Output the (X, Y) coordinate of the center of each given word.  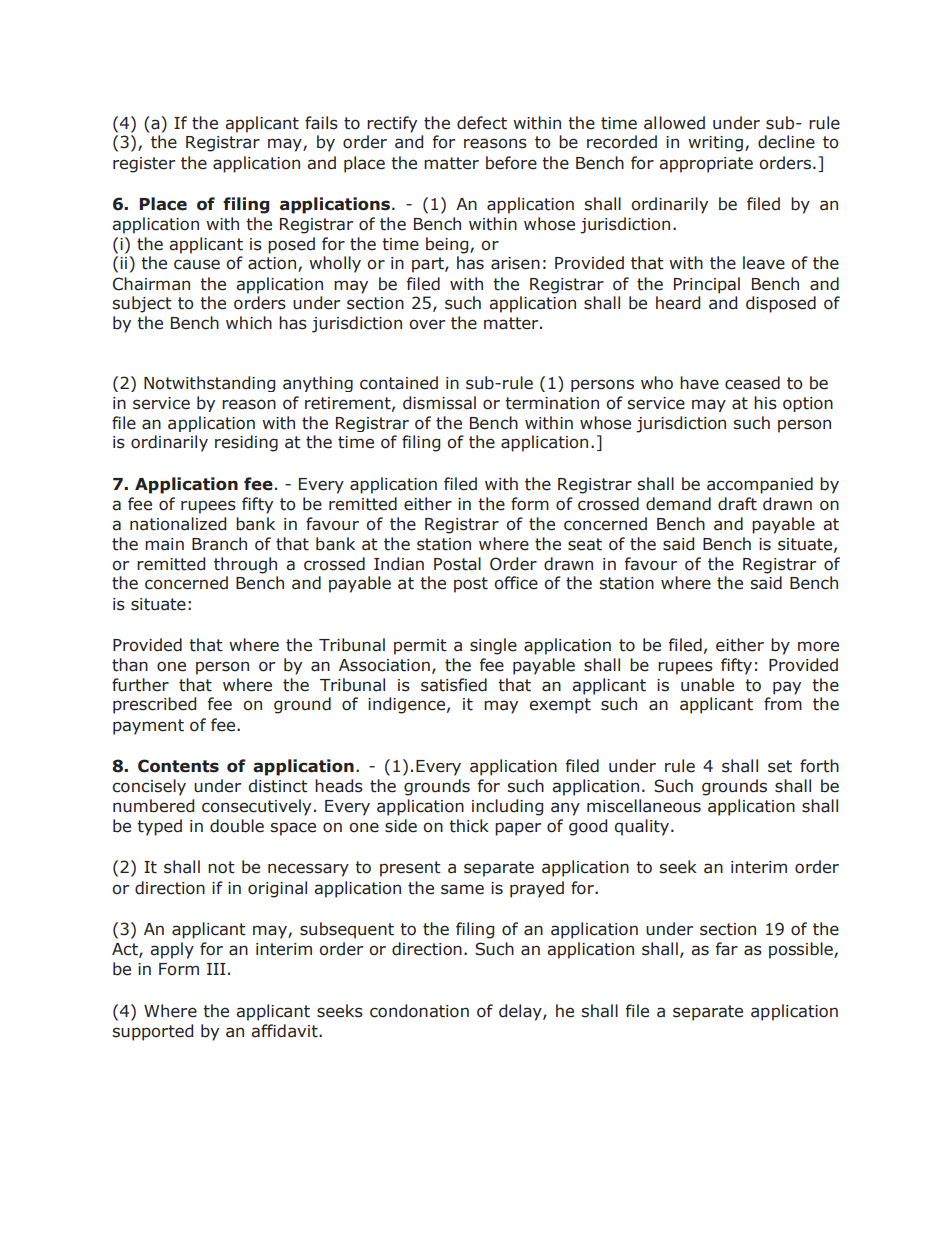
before (511, 163)
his (765, 403)
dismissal (439, 403)
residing (246, 443)
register (144, 165)
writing (717, 144)
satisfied (454, 685)
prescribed (154, 705)
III (216, 969)
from (783, 704)
